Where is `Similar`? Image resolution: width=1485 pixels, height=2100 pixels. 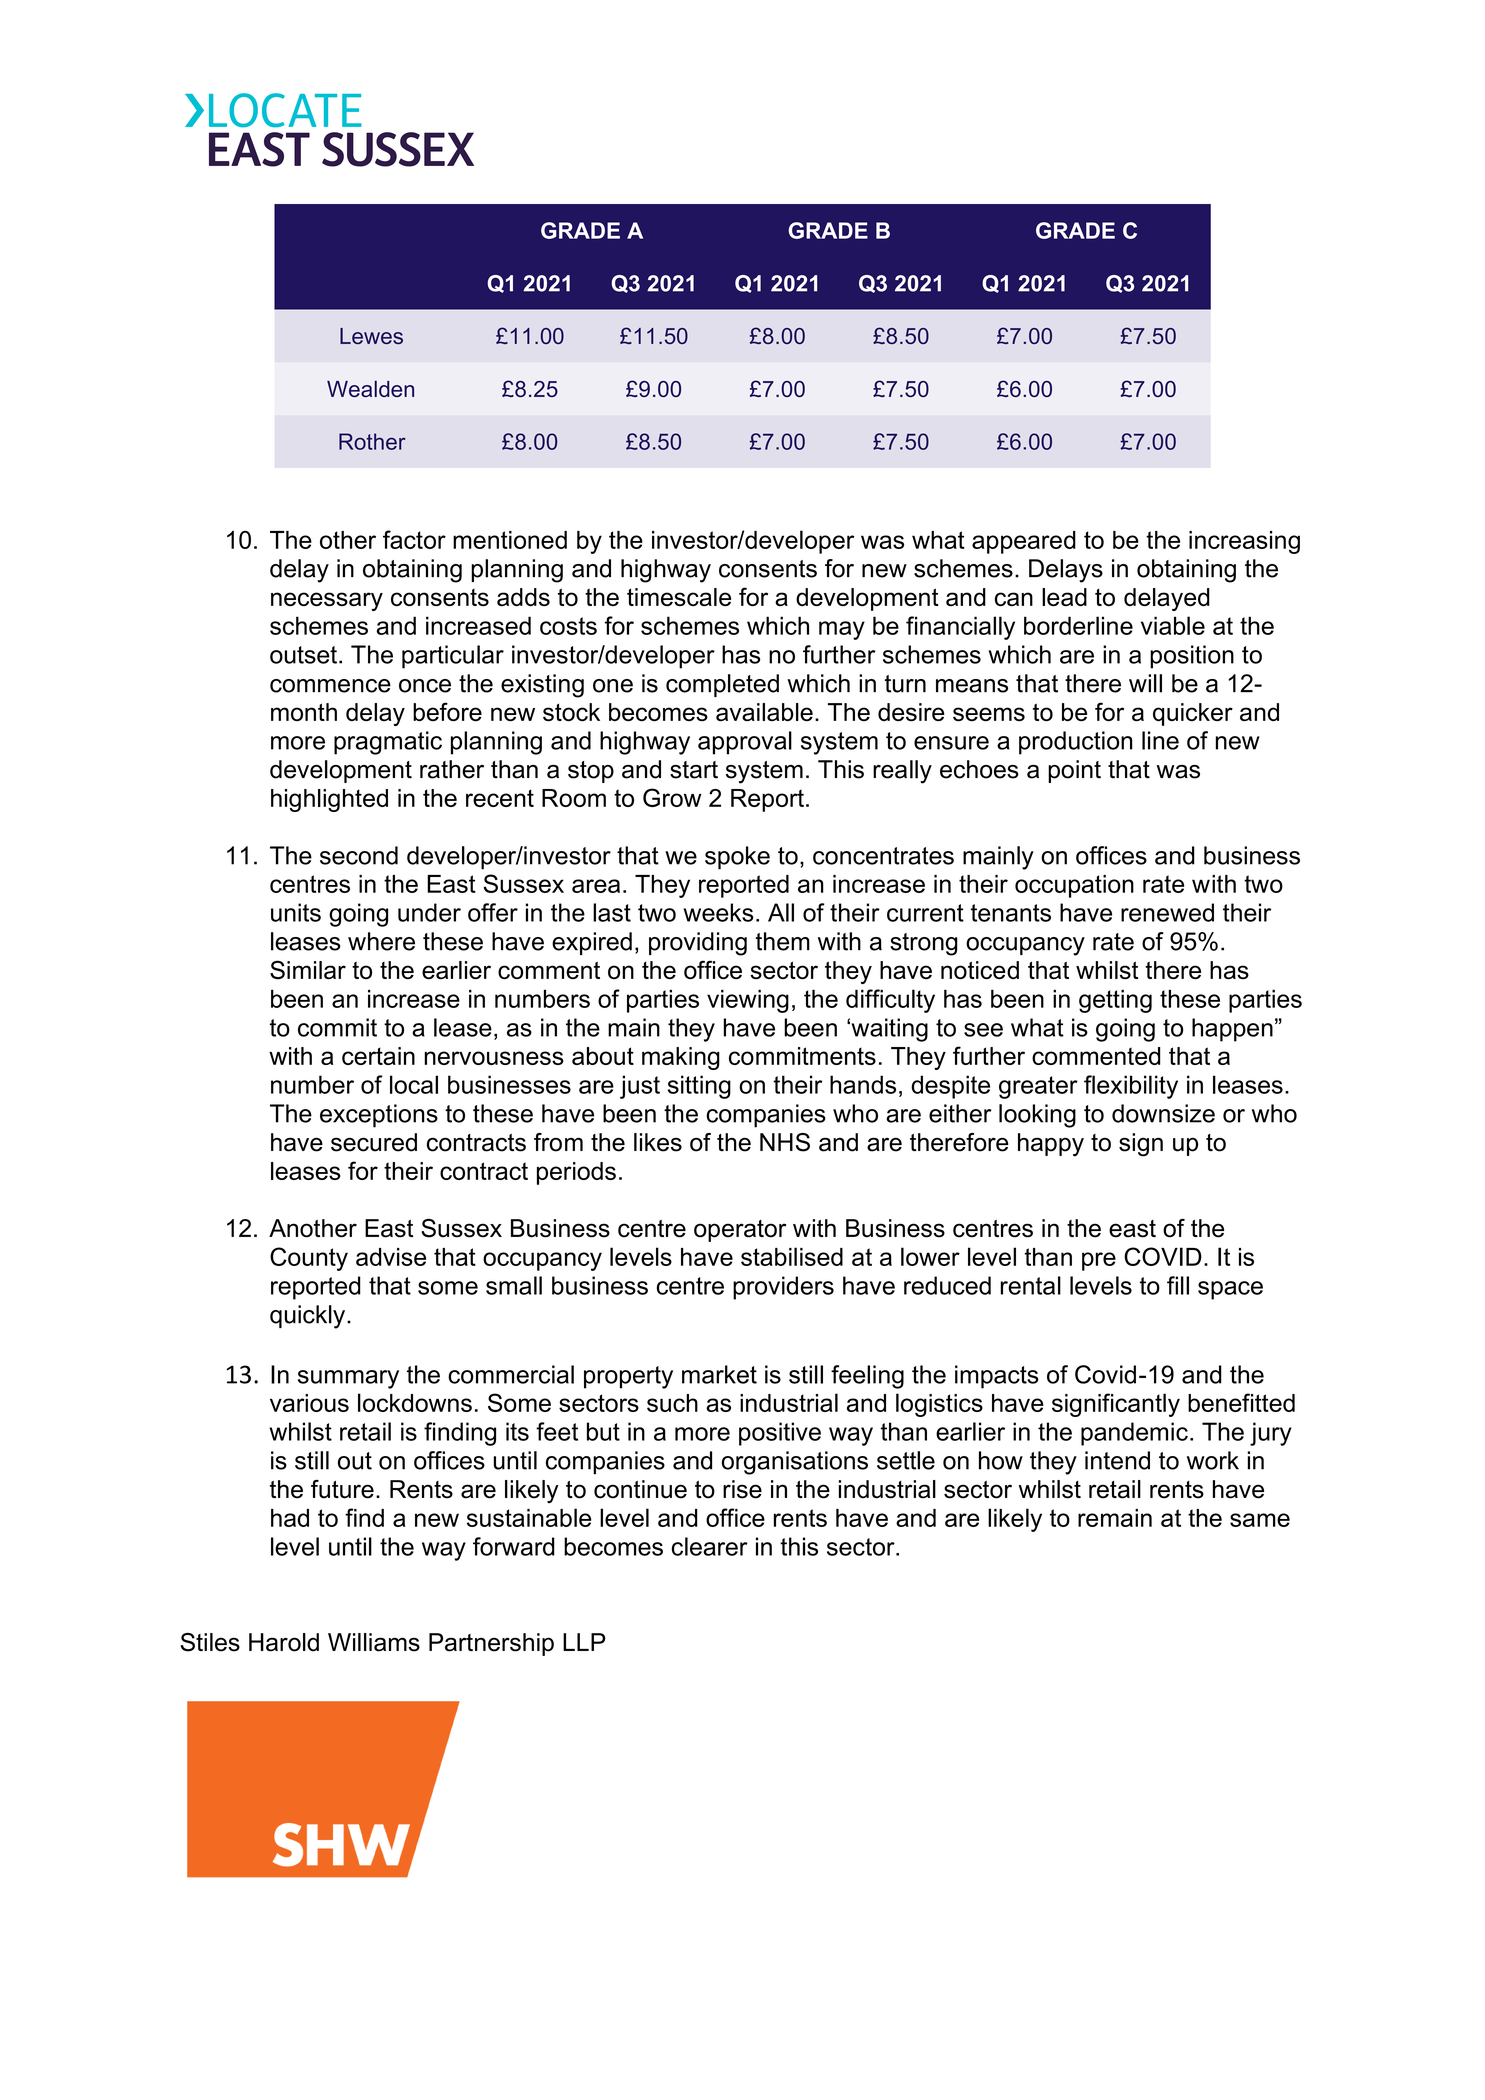 Similar is located at coordinates (308, 970).
